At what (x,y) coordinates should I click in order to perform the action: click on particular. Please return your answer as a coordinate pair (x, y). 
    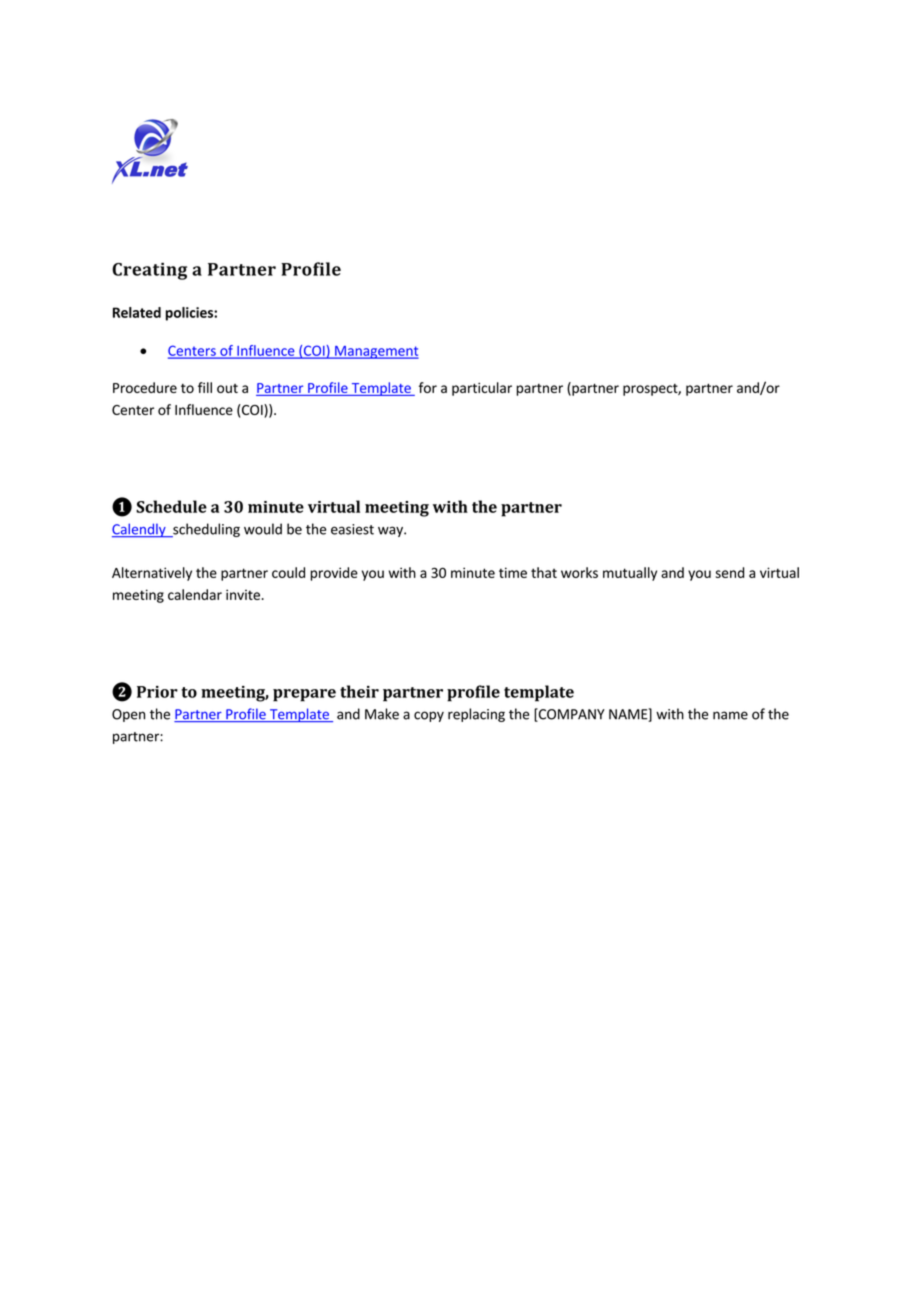
    Looking at the image, I should click on (482, 389).
